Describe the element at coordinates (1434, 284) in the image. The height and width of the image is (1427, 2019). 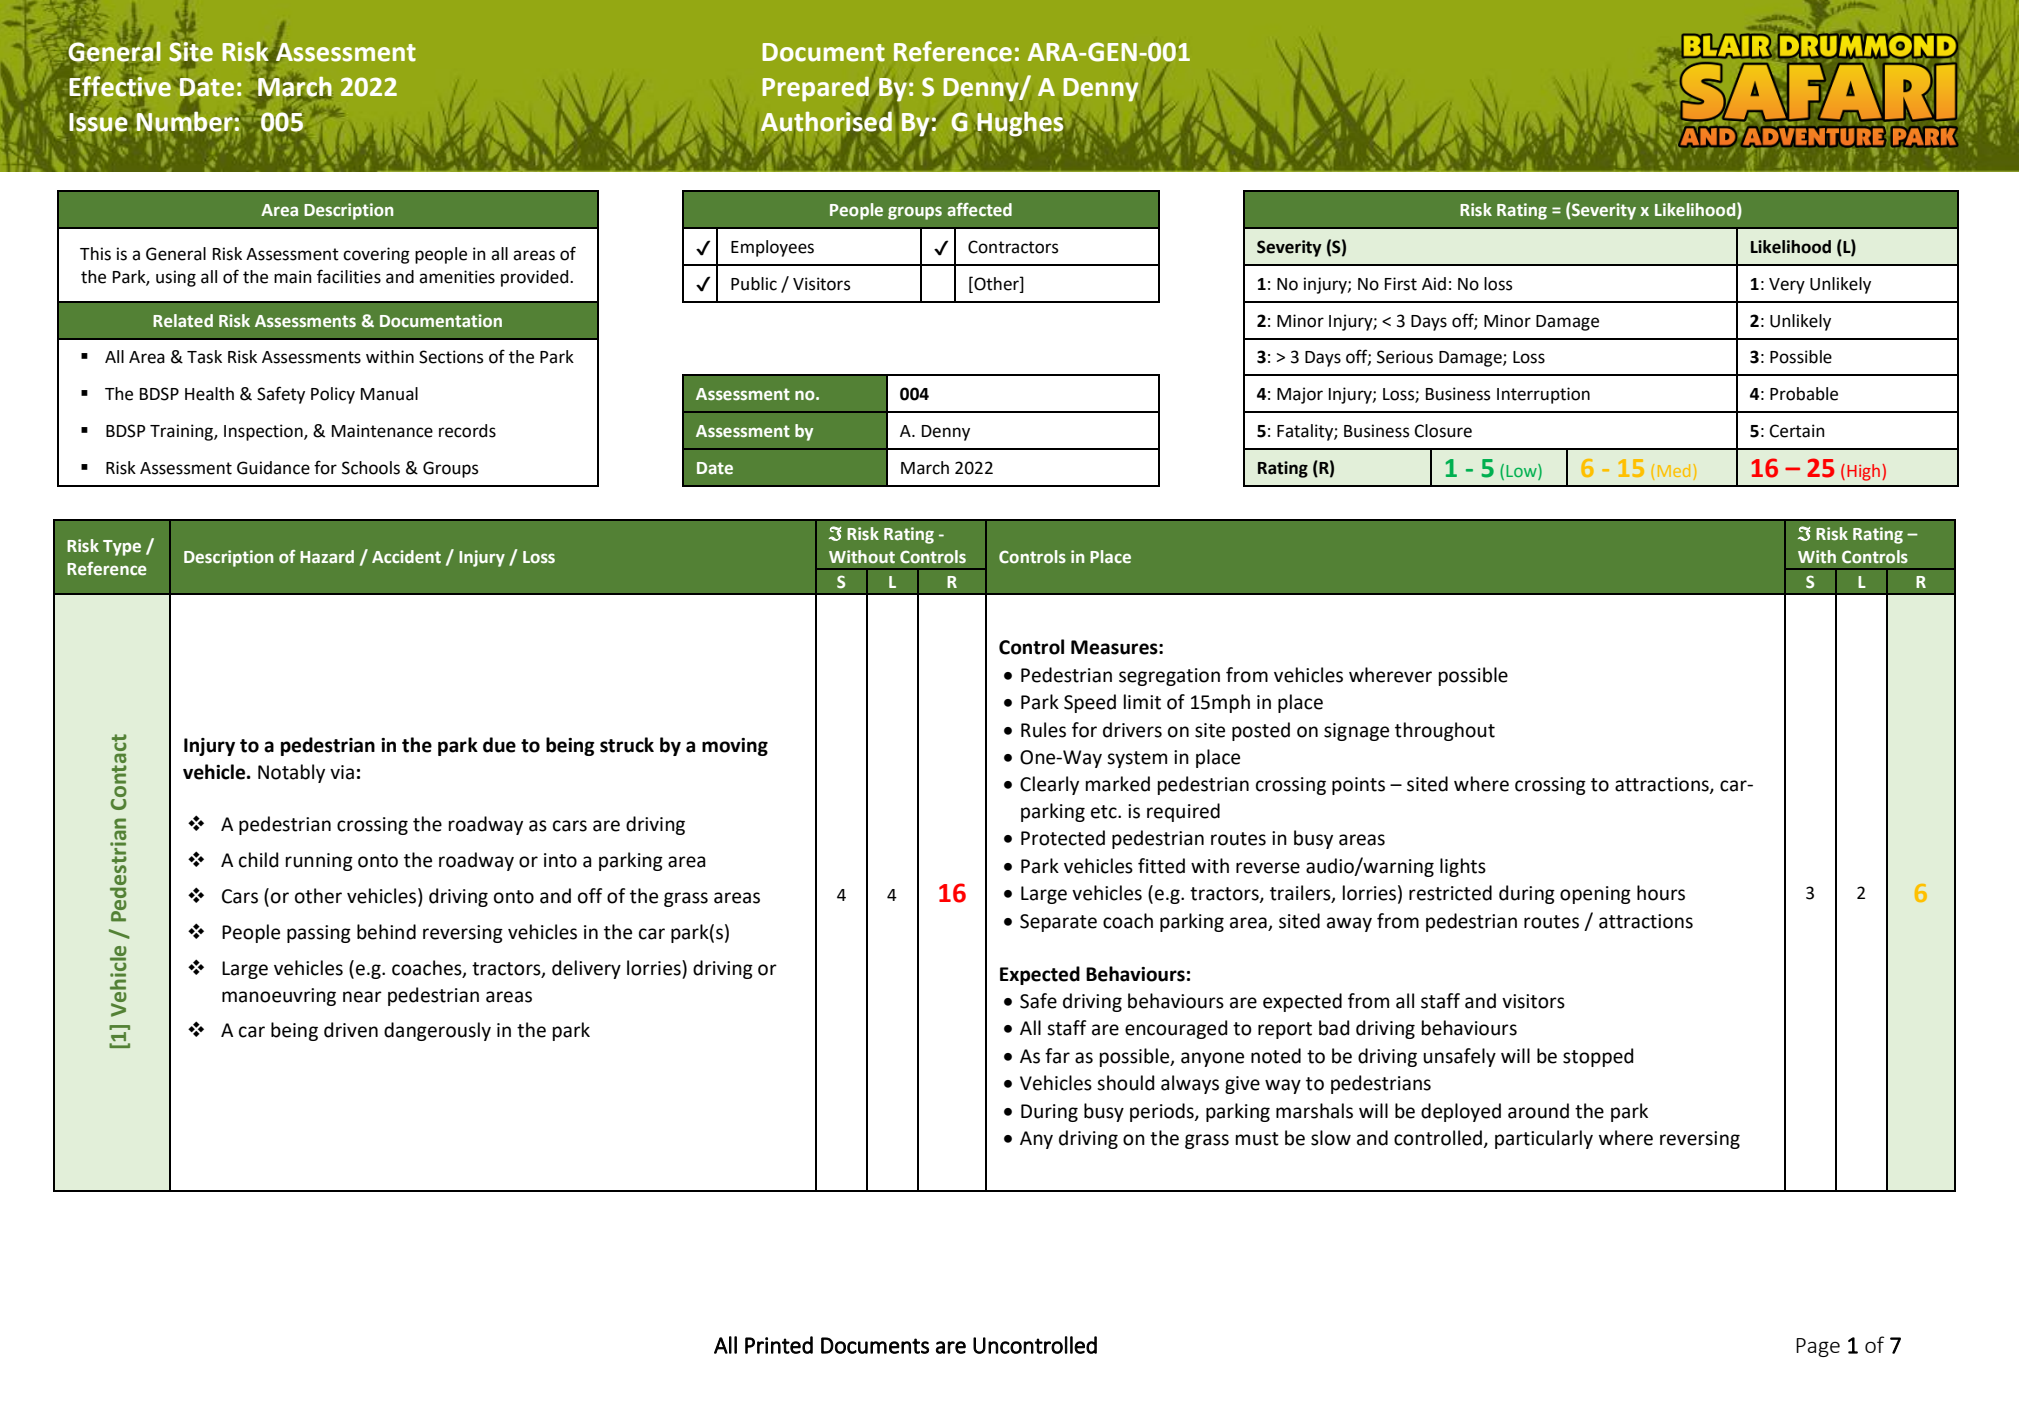
I see `Aid` at that location.
